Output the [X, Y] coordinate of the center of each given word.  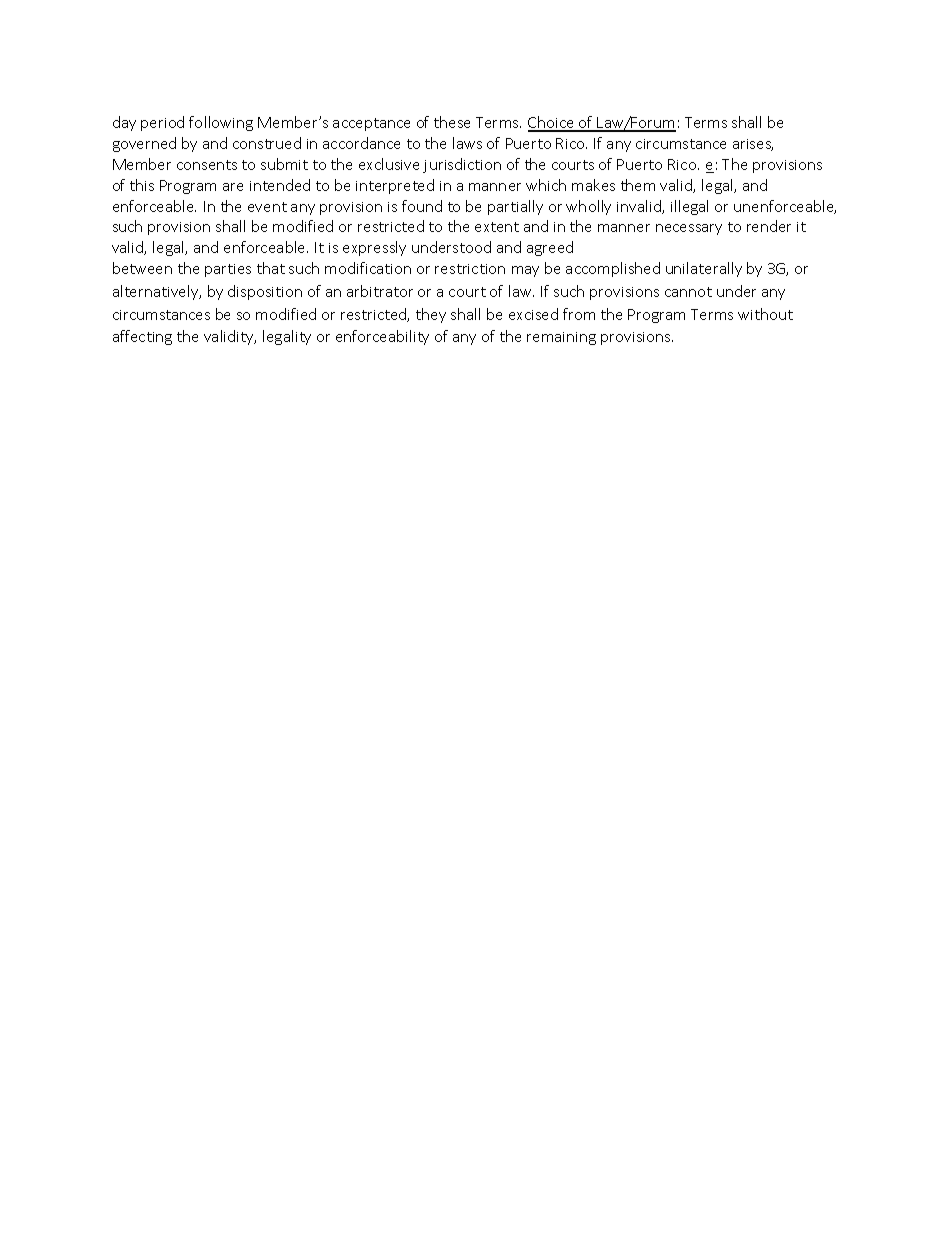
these [452, 122]
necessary [689, 229]
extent [497, 227]
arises [753, 145]
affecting [142, 337]
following [221, 123]
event [267, 207]
